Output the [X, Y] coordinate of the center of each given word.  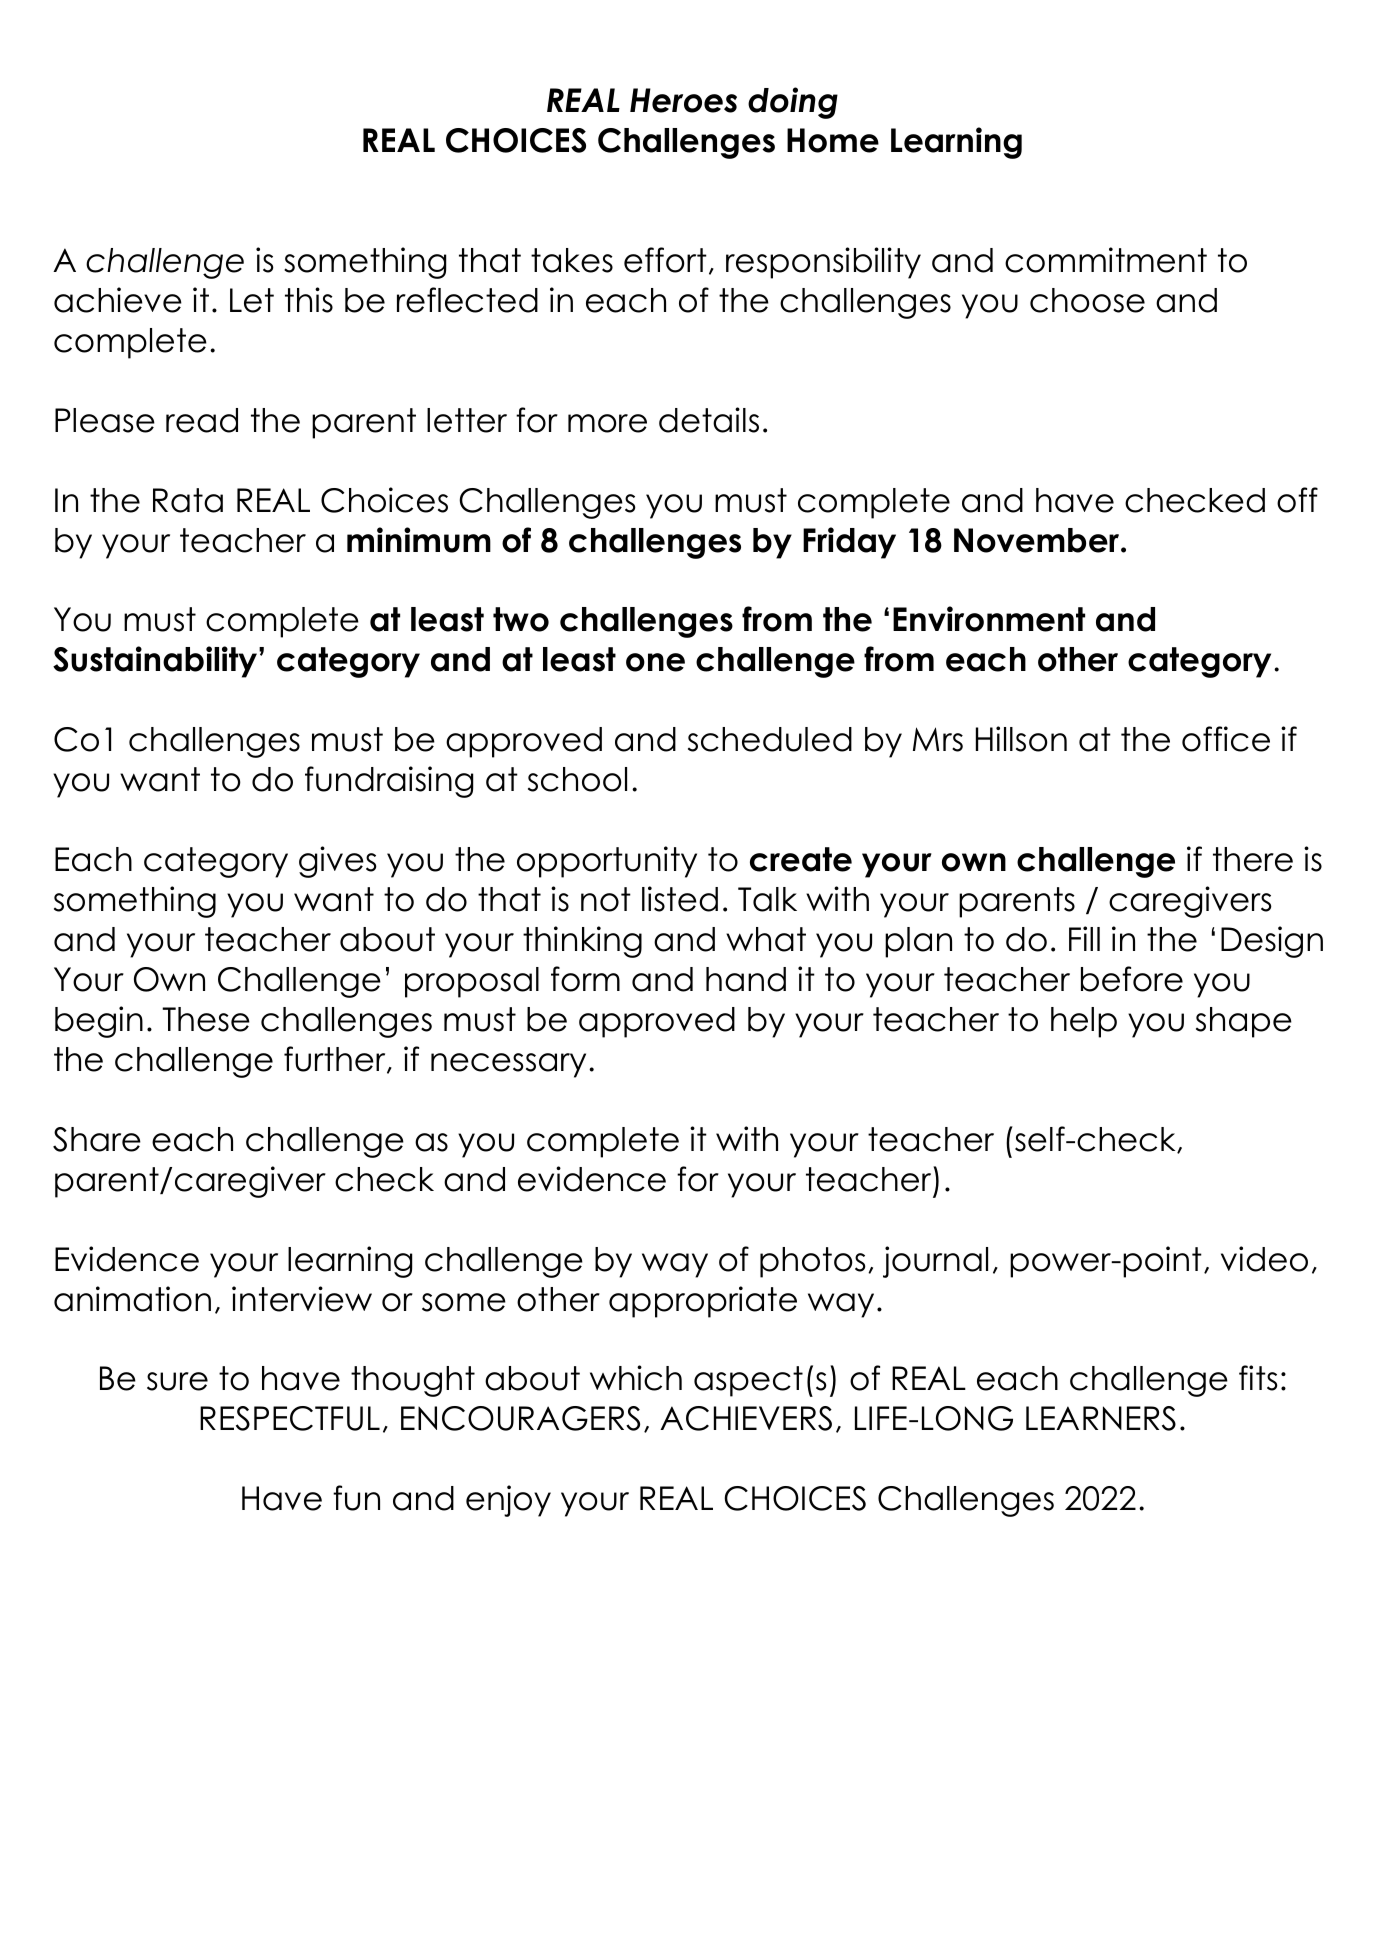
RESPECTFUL [290, 1418]
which [636, 1378]
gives [338, 862]
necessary [508, 1065]
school [577, 779]
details [709, 420]
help [1084, 1022]
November [1038, 540]
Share [97, 1139]
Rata [188, 500]
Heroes [683, 100]
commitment [1106, 260]
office [1226, 739]
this [309, 300]
